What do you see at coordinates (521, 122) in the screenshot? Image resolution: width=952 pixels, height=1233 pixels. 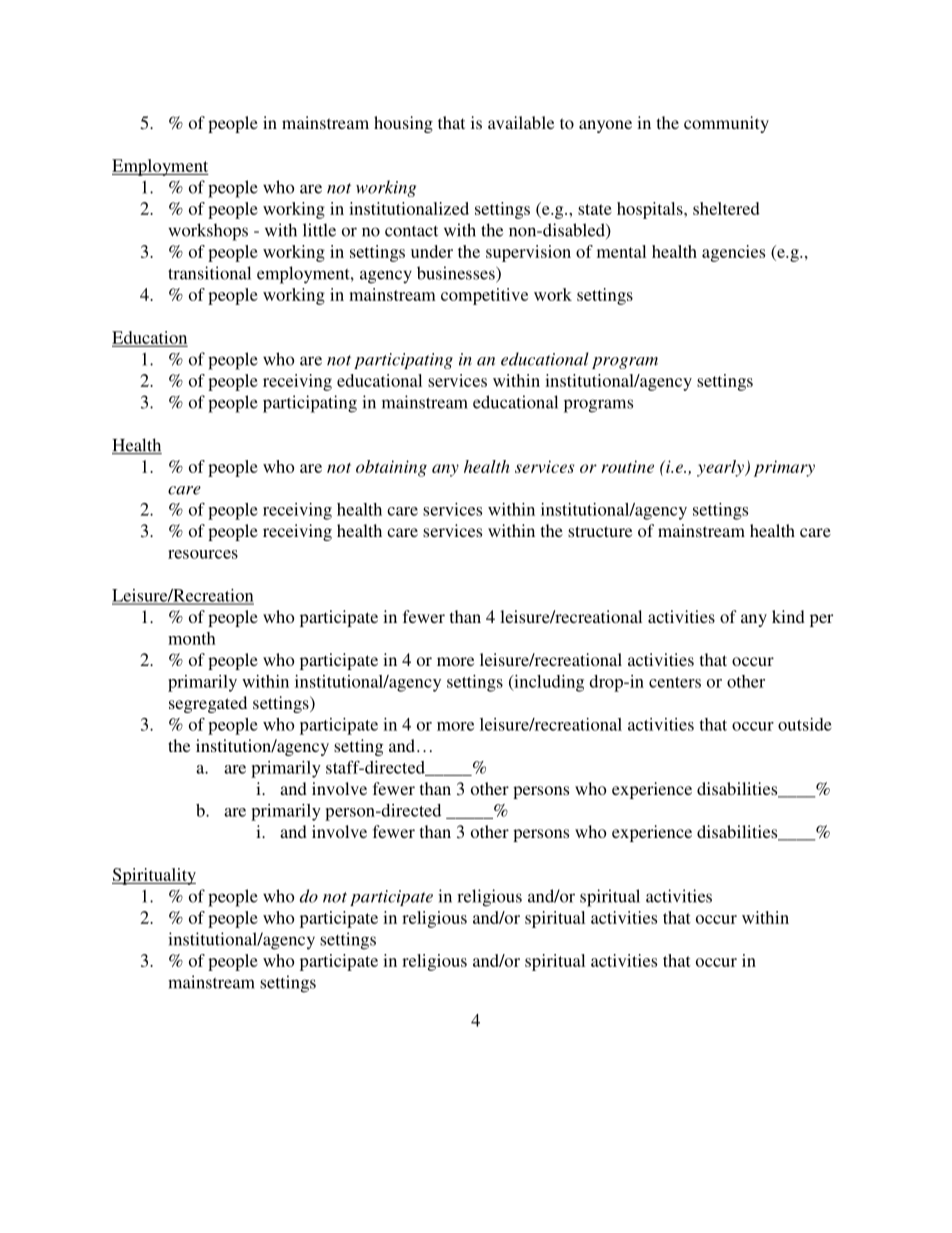 I see `available` at bounding box center [521, 122].
